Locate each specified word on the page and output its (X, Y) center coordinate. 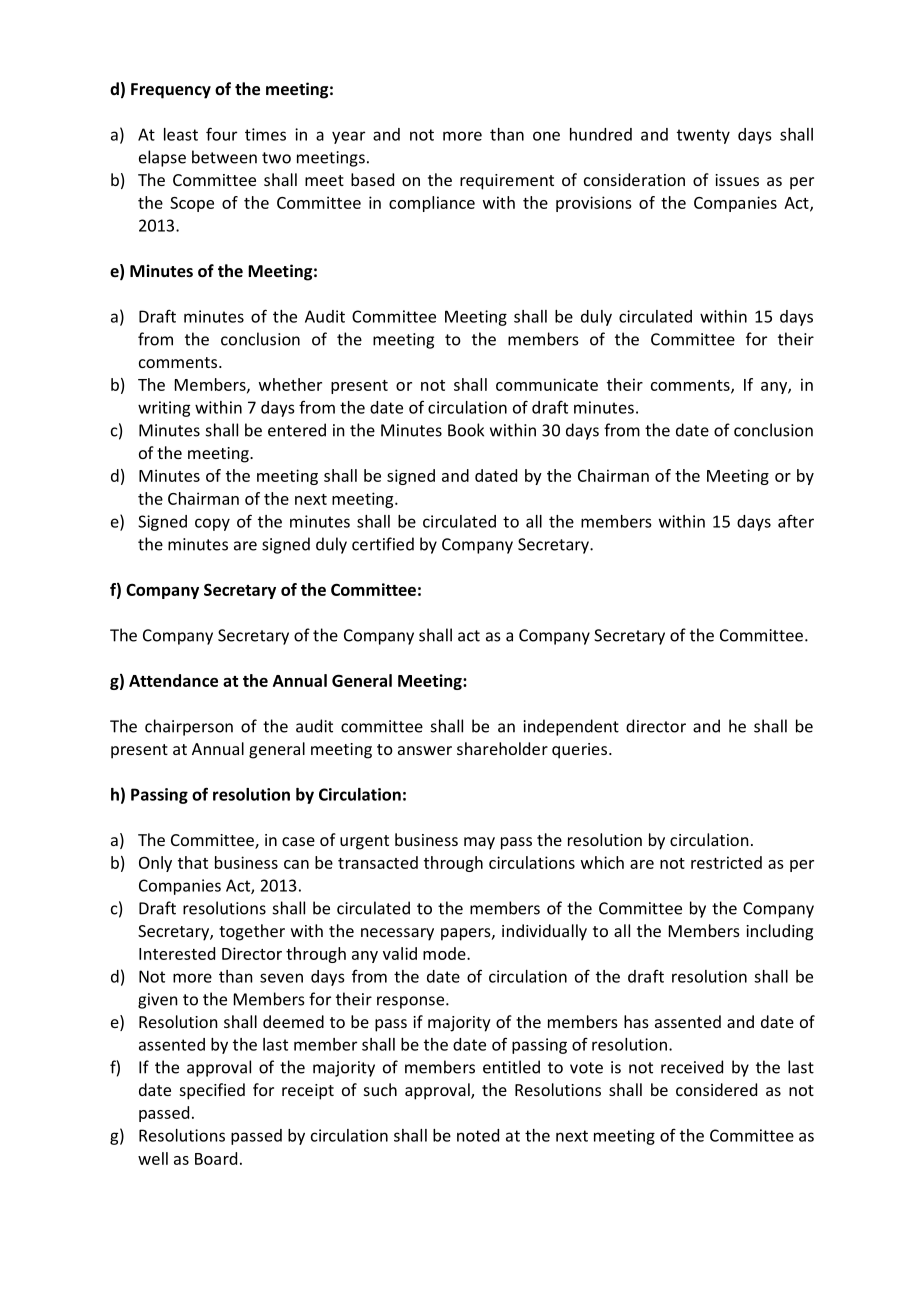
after (796, 521)
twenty (703, 136)
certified (383, 544)
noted (478, 1135)
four (221, 134)
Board (216, 1158)
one (546, 136)
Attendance (173, 680)
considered (716, 1089)
